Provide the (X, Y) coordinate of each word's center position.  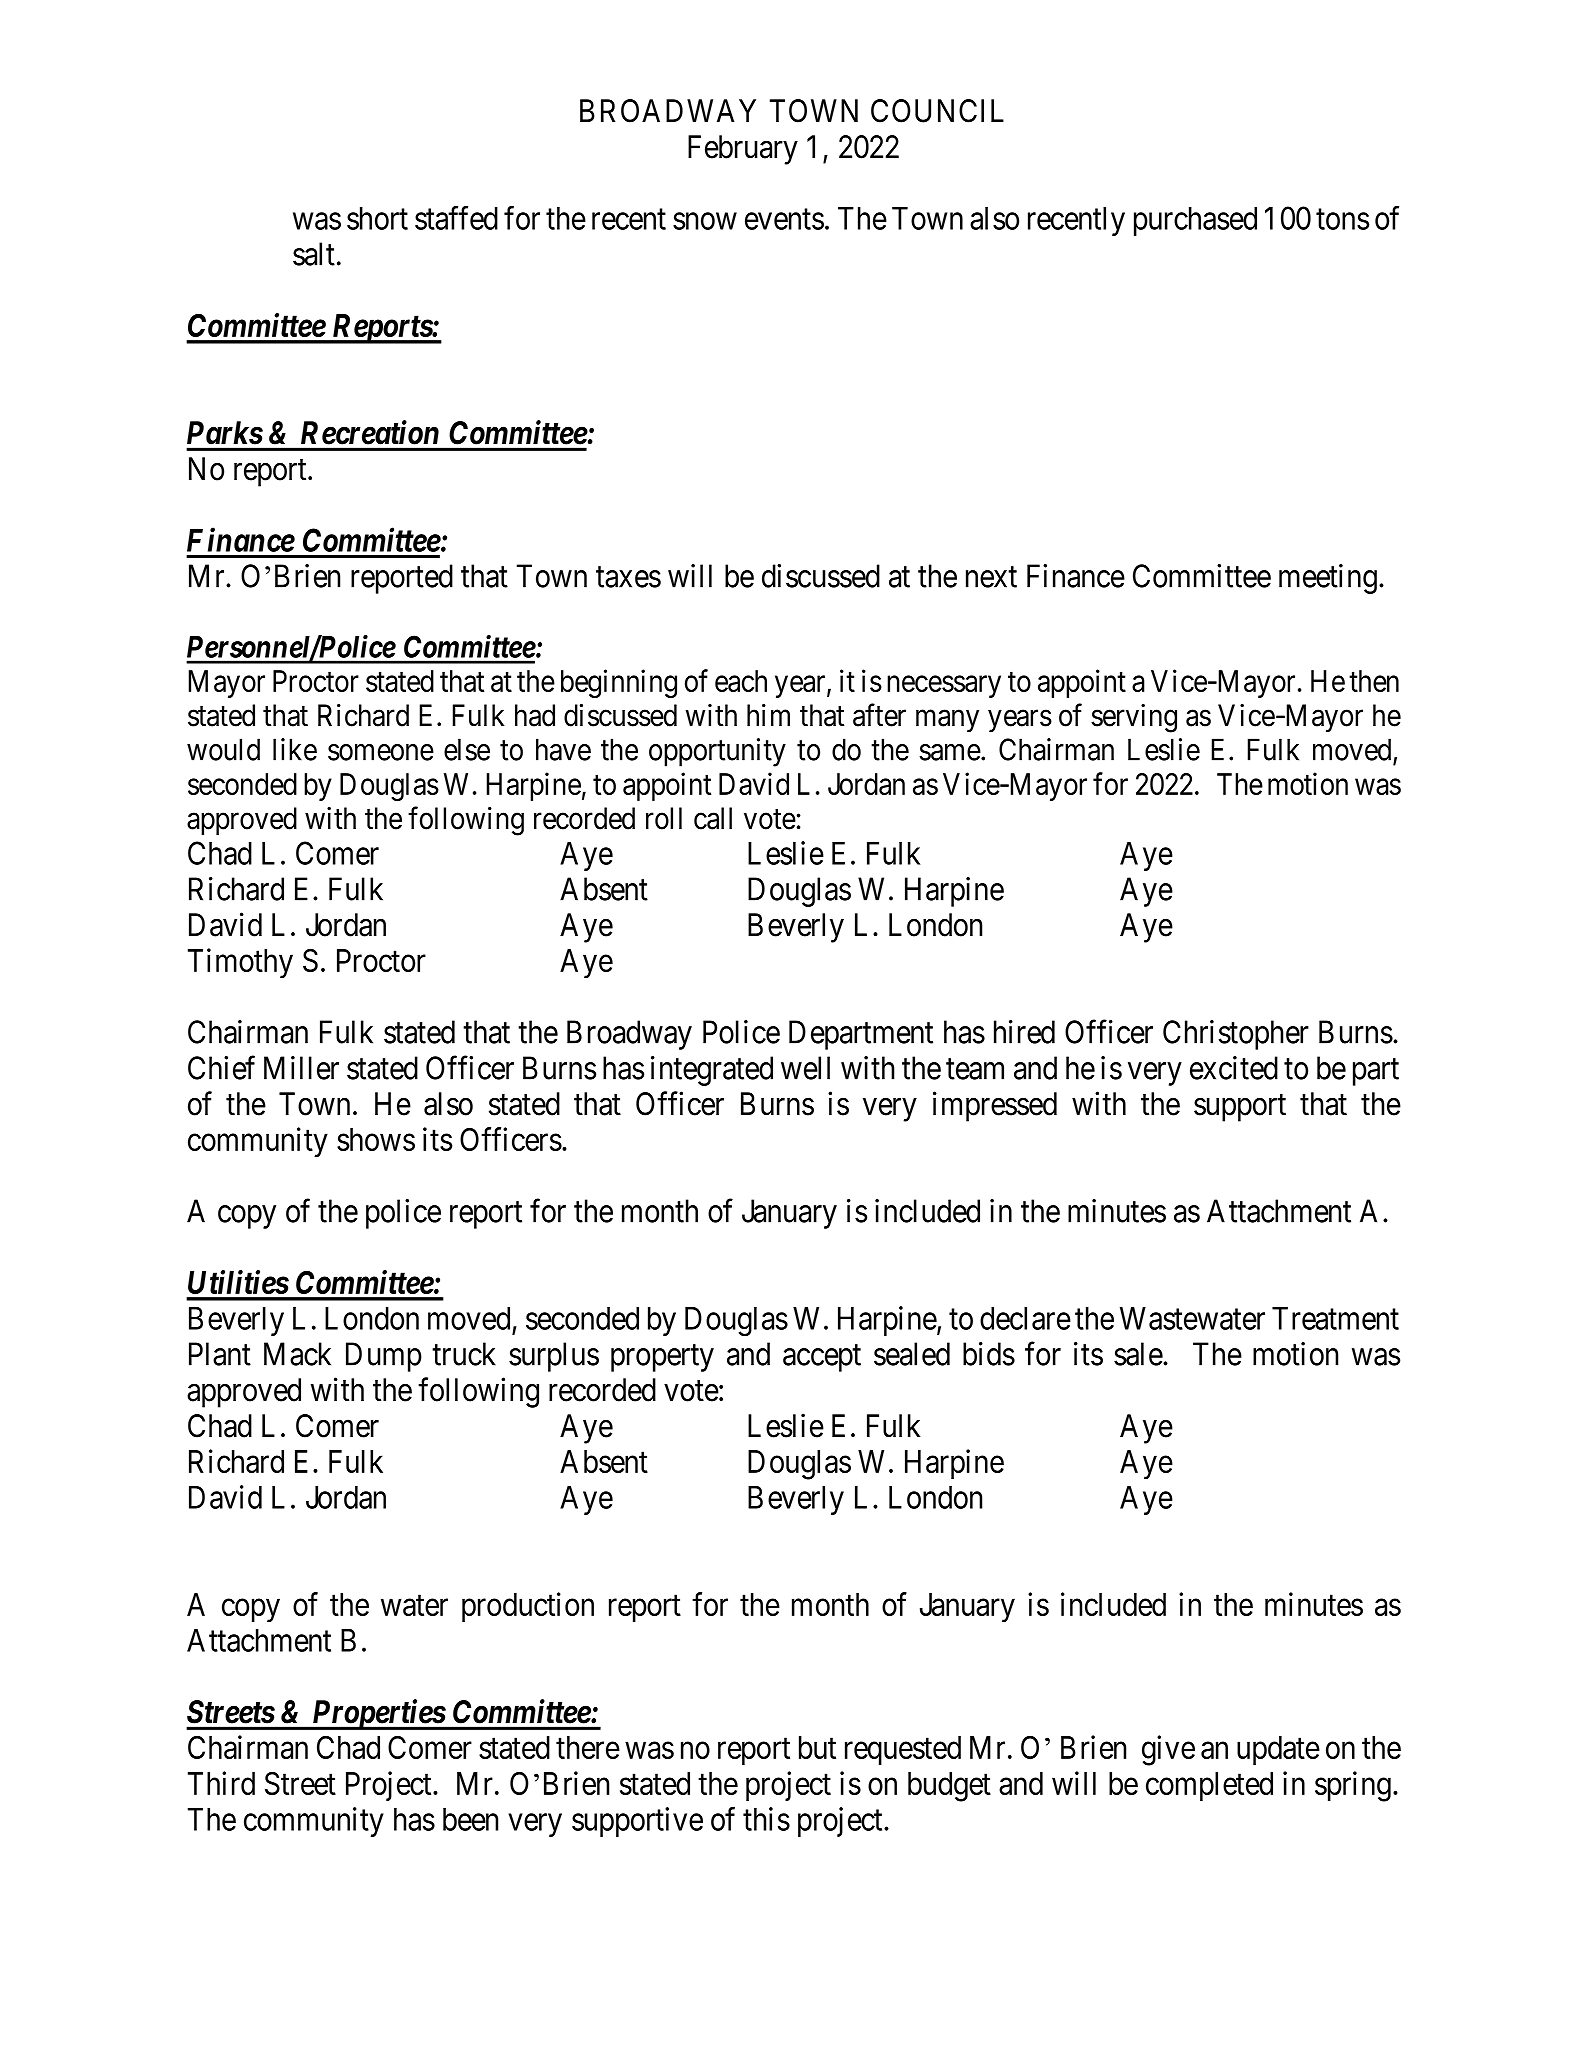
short (377, 218)
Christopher (1236, 1035)
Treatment (1335, 1318)
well (805, 1068)
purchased (1195, 221)
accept (822, 1358)
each (741, 681)
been (470, 1819)
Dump (384, 1357)
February (743, 150)
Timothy (240, 963)
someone (381, 752)
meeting (1328, 579)
